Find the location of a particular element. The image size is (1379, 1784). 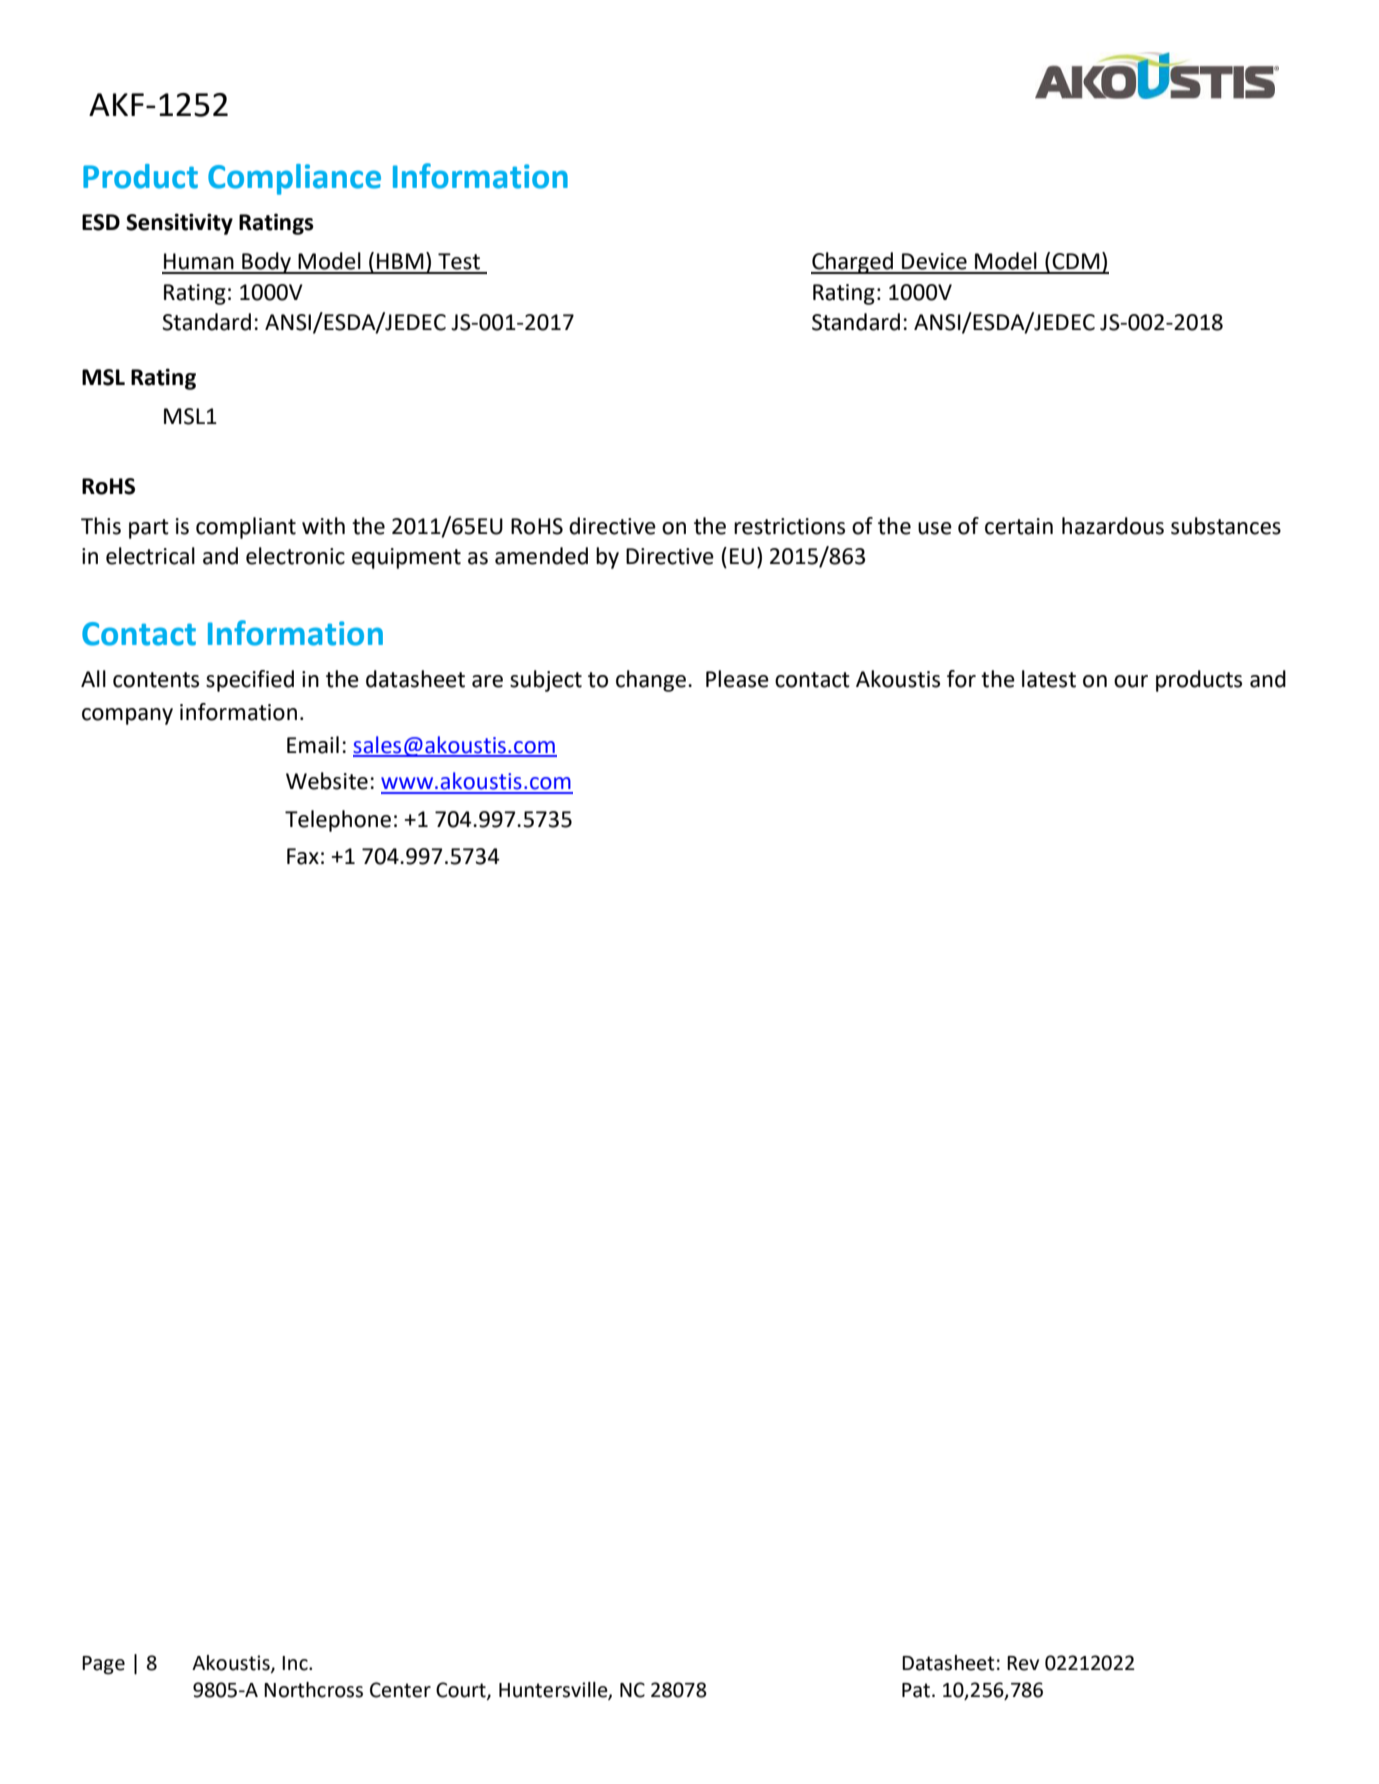

certain is located at coordinates (1019, 526).
